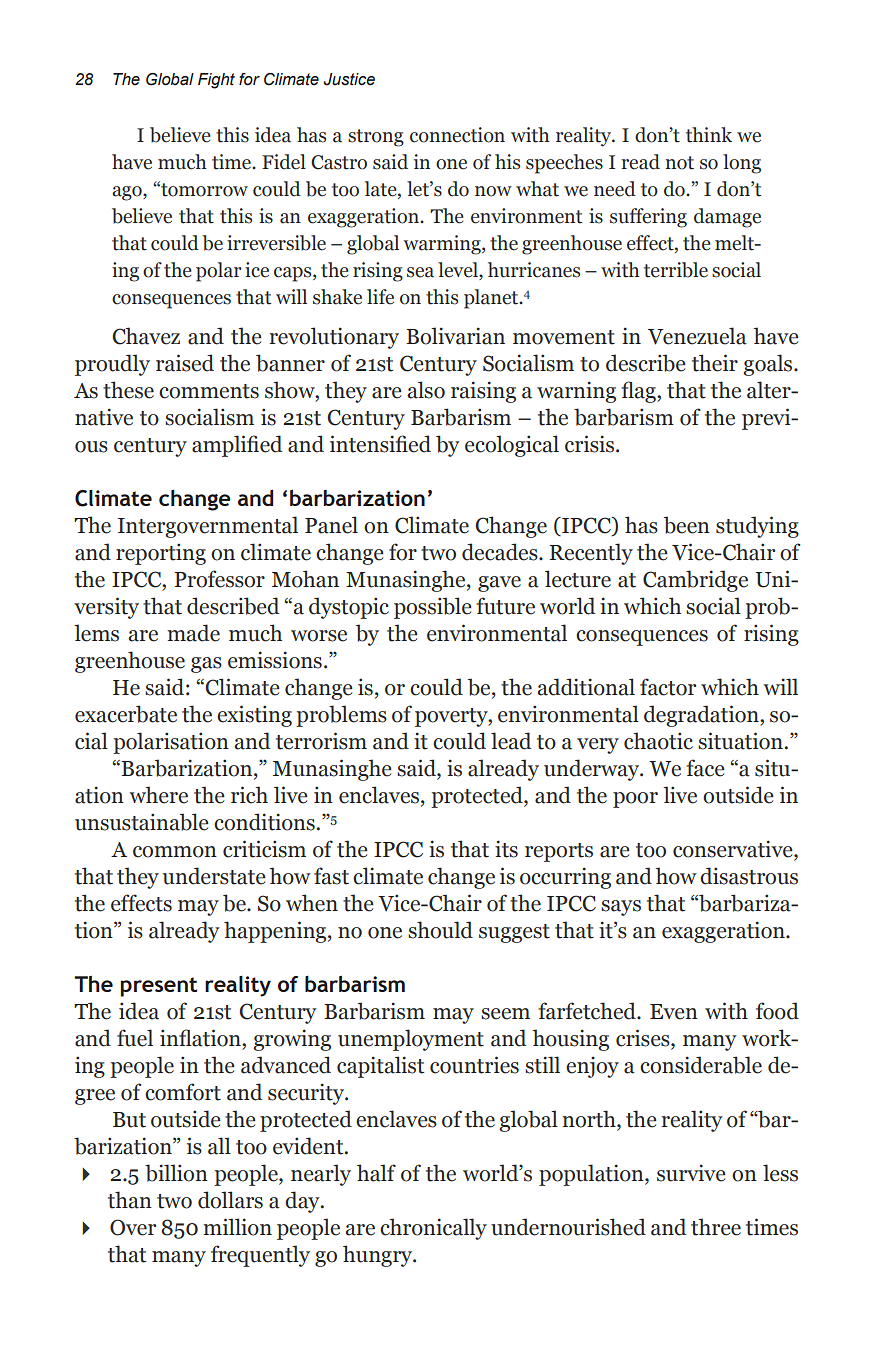 This page has width=896, height=1345. Describe the element at coordinates (709, 135) in the page. I see `think` at that location.
